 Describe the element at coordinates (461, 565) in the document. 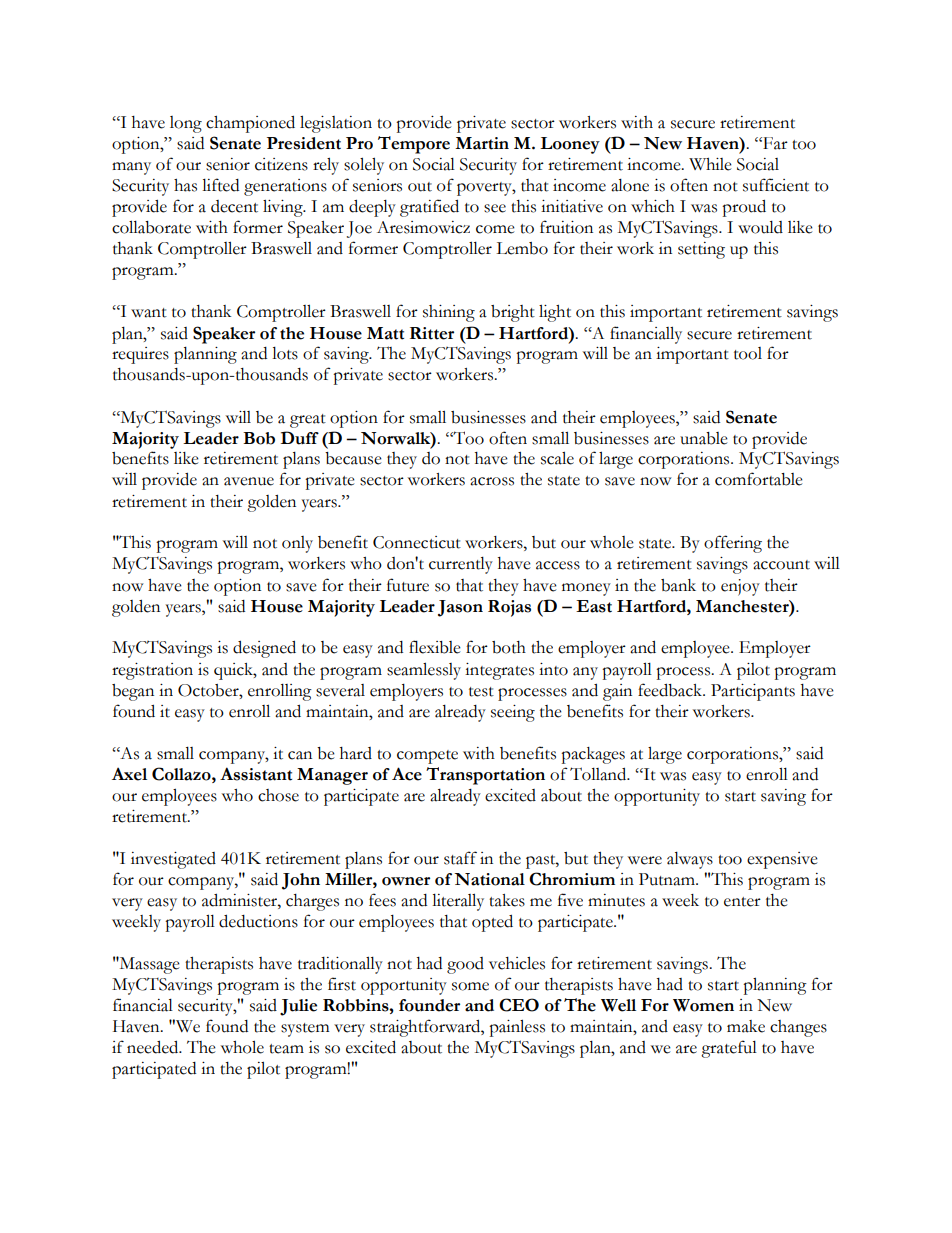

I see `currently` at that location.
